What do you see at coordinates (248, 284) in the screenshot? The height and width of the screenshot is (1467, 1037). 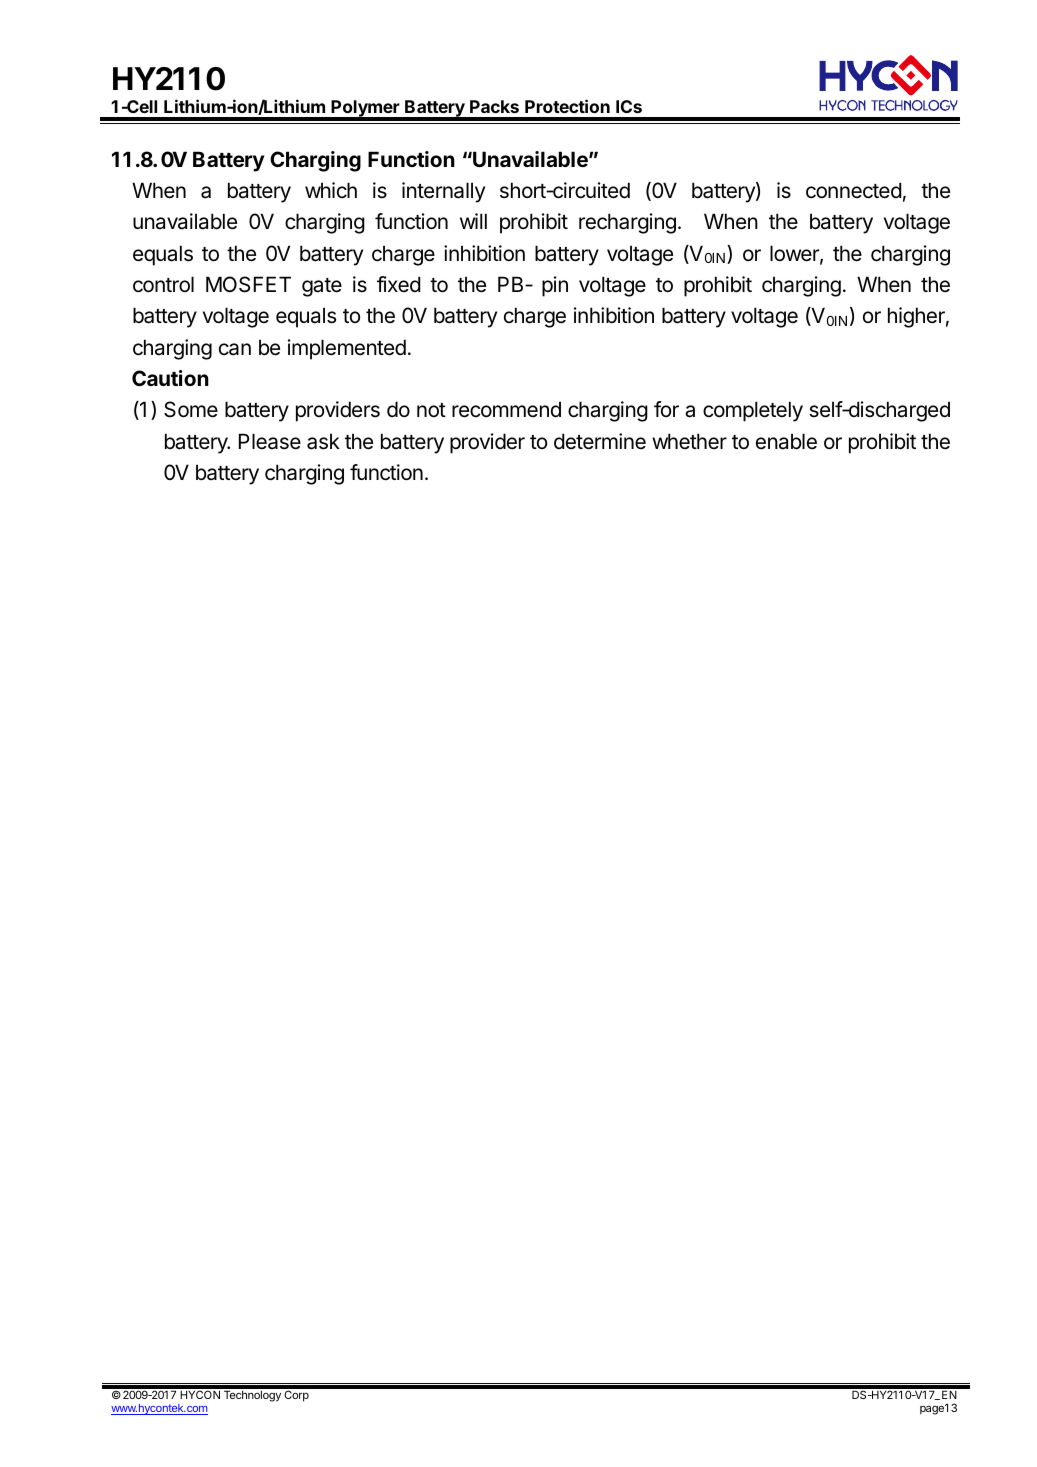 I see `MOSFET` at bounding box center [248, 284].
